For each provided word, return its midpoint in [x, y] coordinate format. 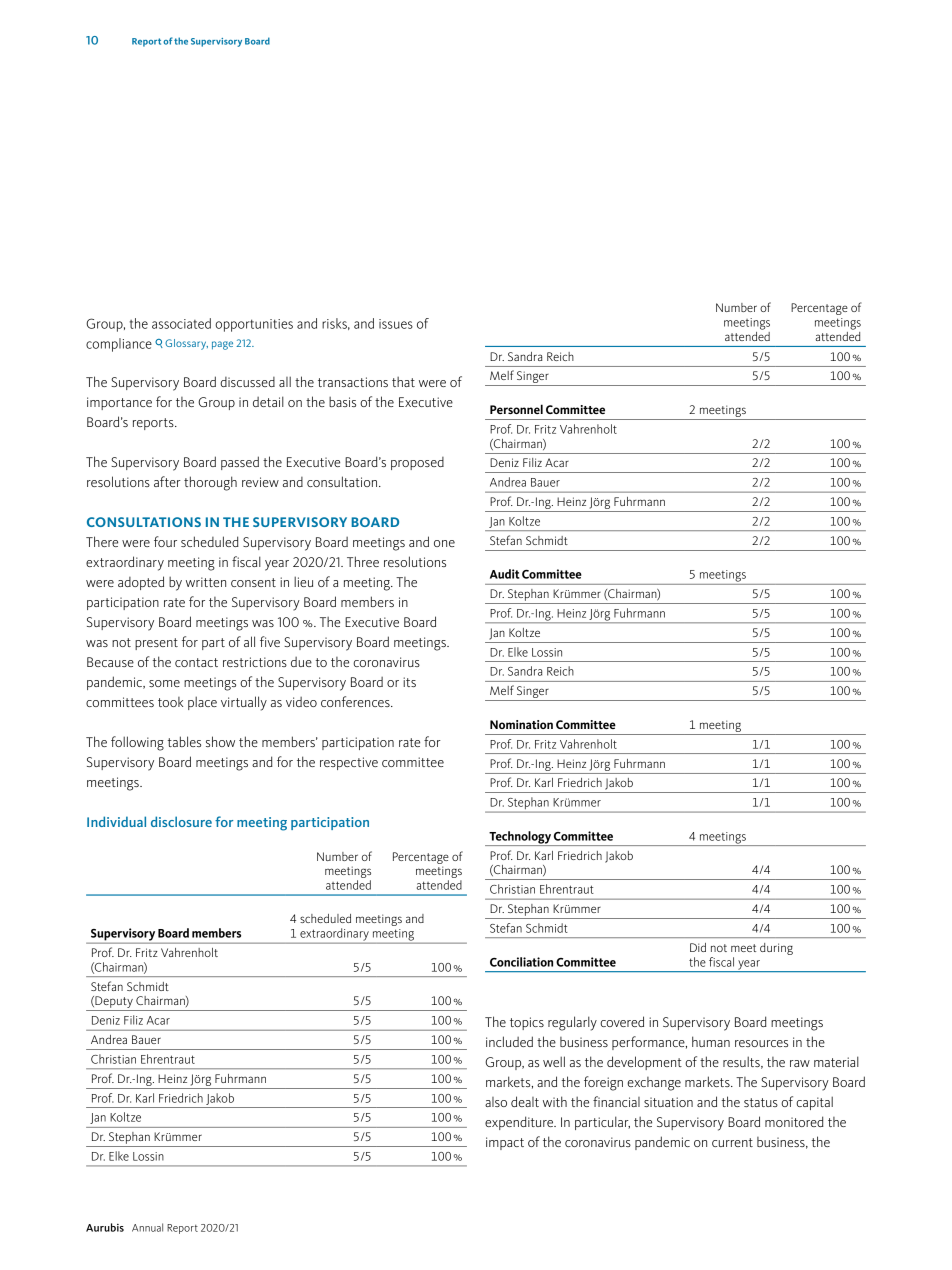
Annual [147, 1227]
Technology [520, 838]
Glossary [186, 344]
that [403, 382]
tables [184, 741]
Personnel [516, 409]
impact [505, 1143]
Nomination [521, 724]
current [732, 1142]
